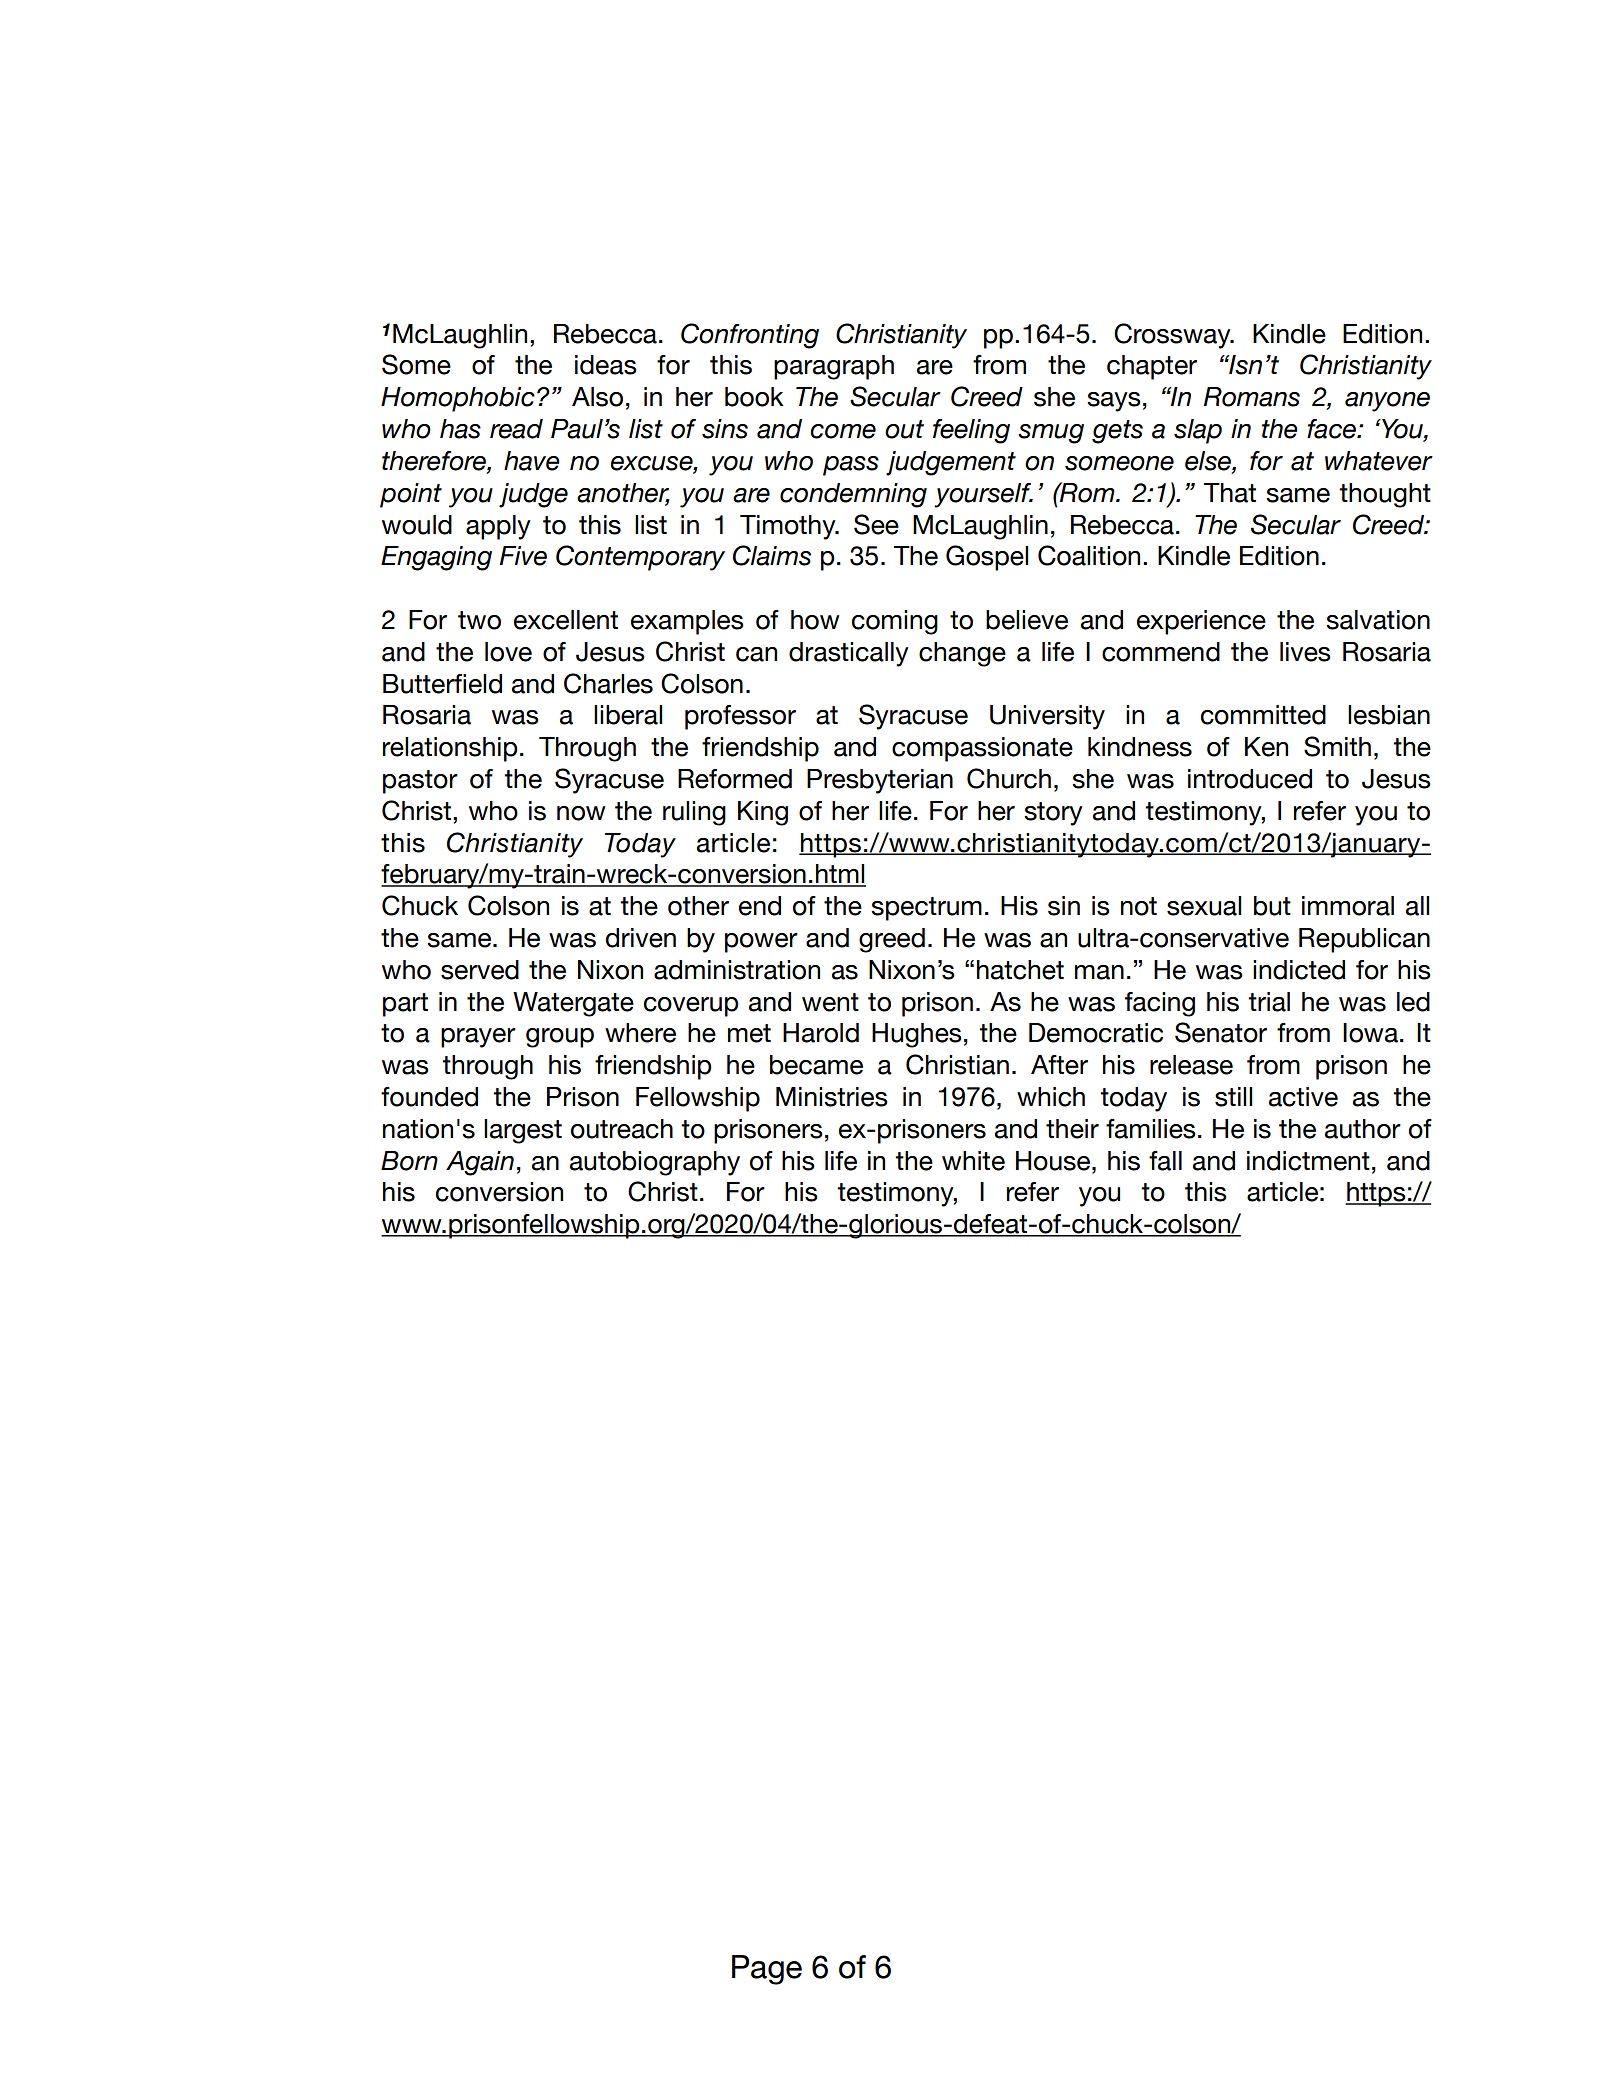 The height and width of the page is (2099, 1622). Describe the element at coordinates (655, 1163) in the page. I see `autobiography` at that location.
